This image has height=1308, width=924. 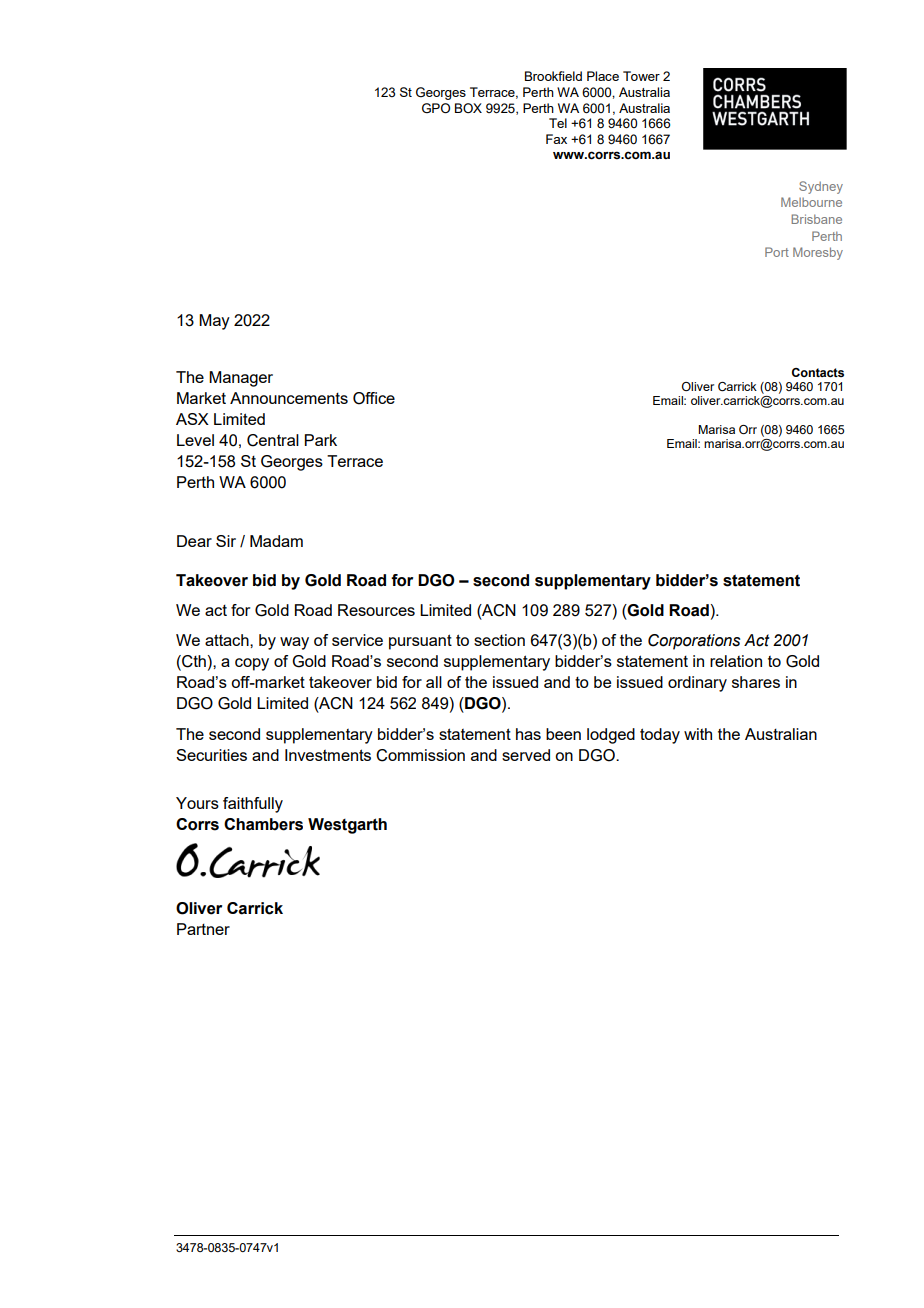 I want to click on Madam, so click(x=276, y=541).
